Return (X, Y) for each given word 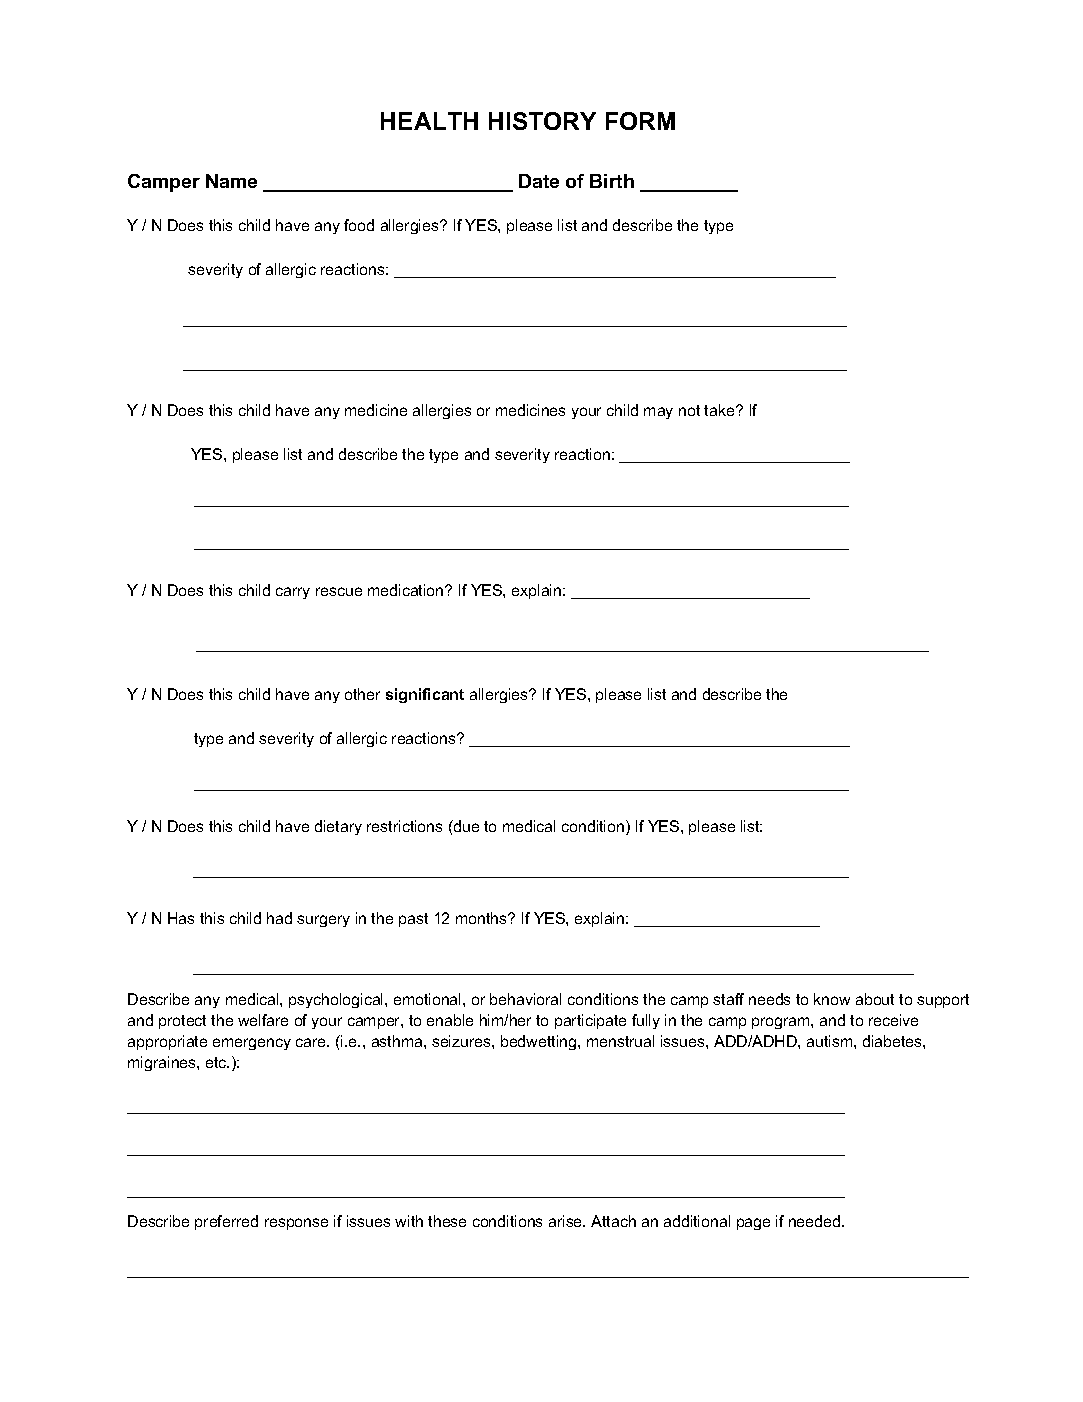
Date (539, 181)
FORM (640, 121)
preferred (226, 1222)
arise (567, 1221)
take (720, 410)
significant (425, 695)
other (362, 694)
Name (231, 181)
